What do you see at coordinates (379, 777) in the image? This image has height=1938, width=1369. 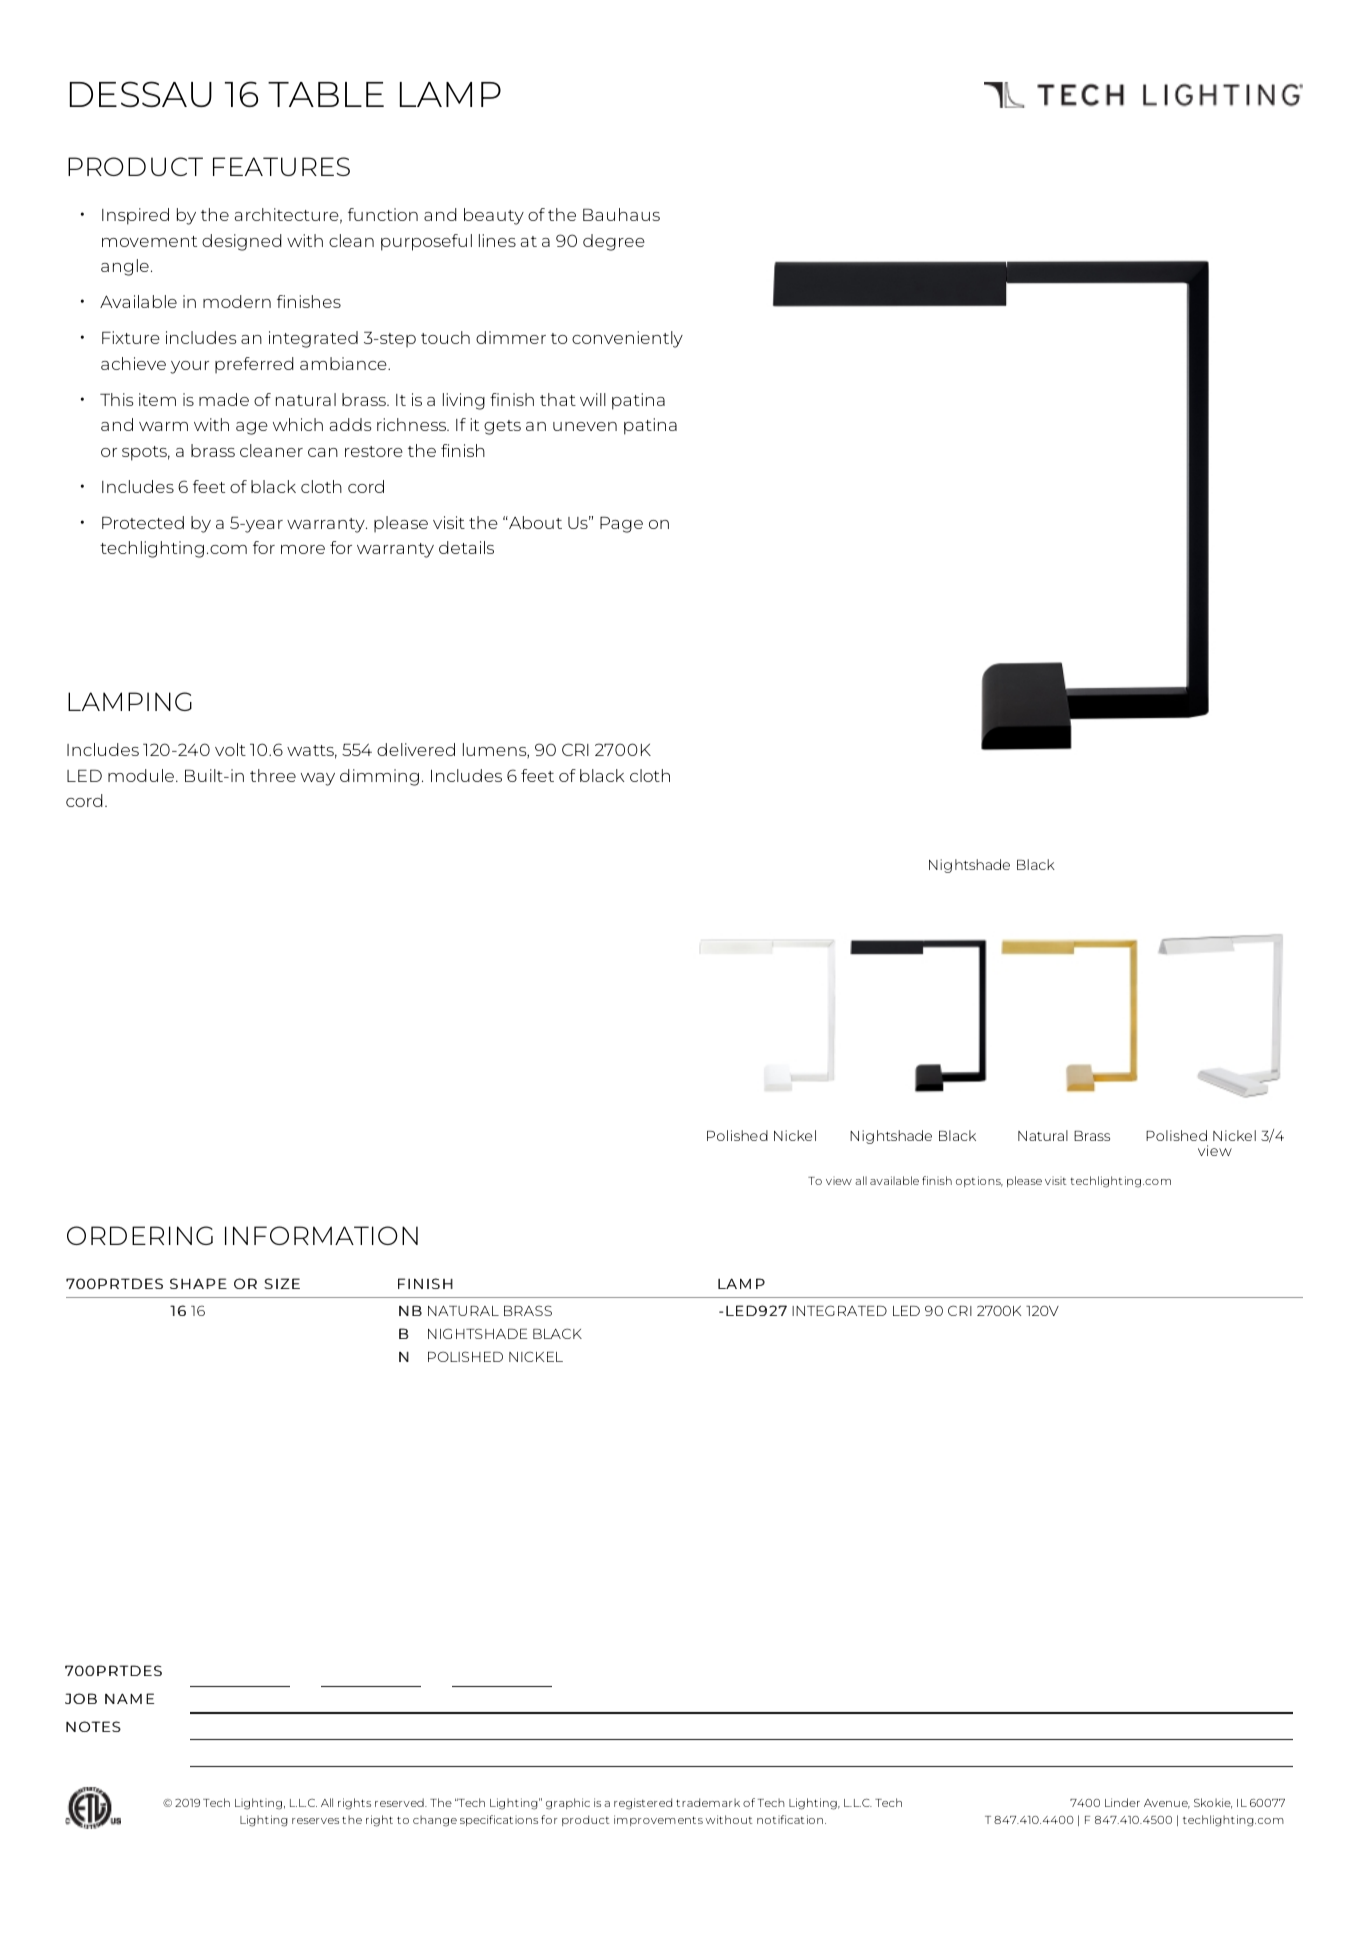 I see `dimming` at bounding box center [379, 777].
